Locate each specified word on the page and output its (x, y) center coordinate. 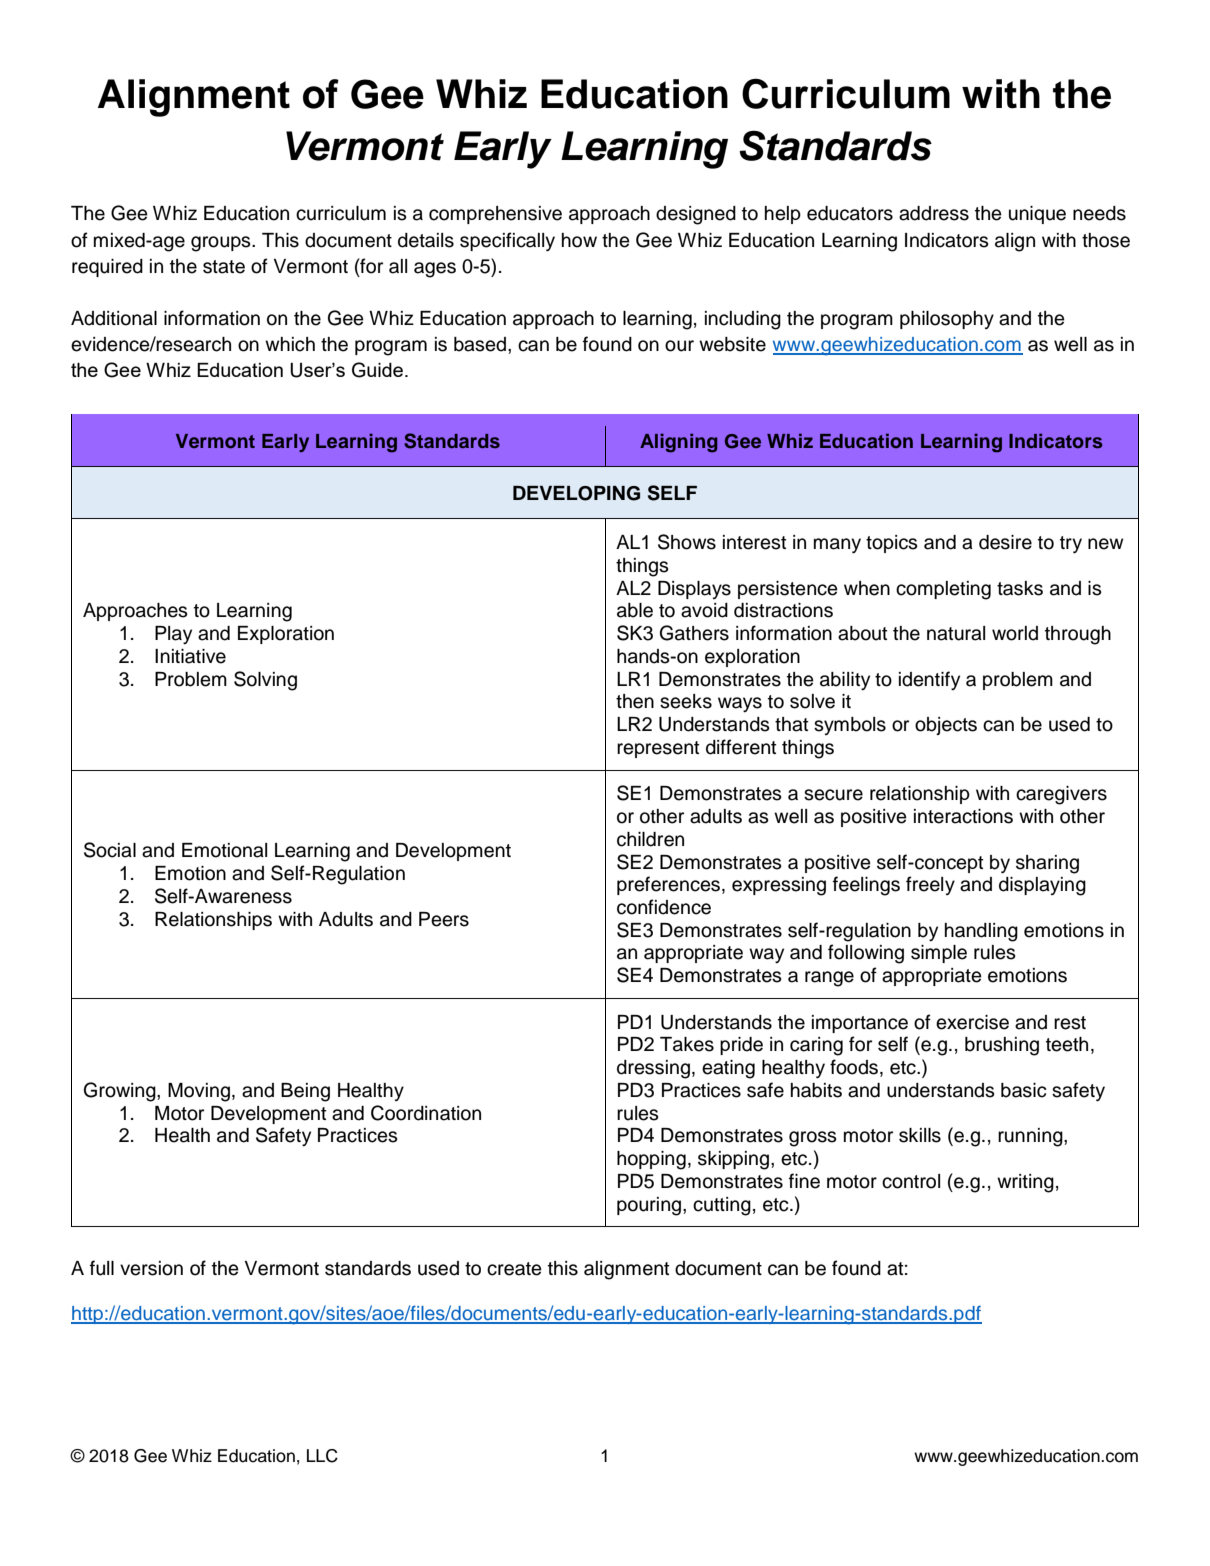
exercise (972, 1022)
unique (1037, 215)
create (514, 1269)
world (1015, 633)
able (635, 610)
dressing (653, 1069)
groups (222, 244)
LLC (322, 1456)
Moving (199, 1092)
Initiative (190, 656)
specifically (507, 241)
